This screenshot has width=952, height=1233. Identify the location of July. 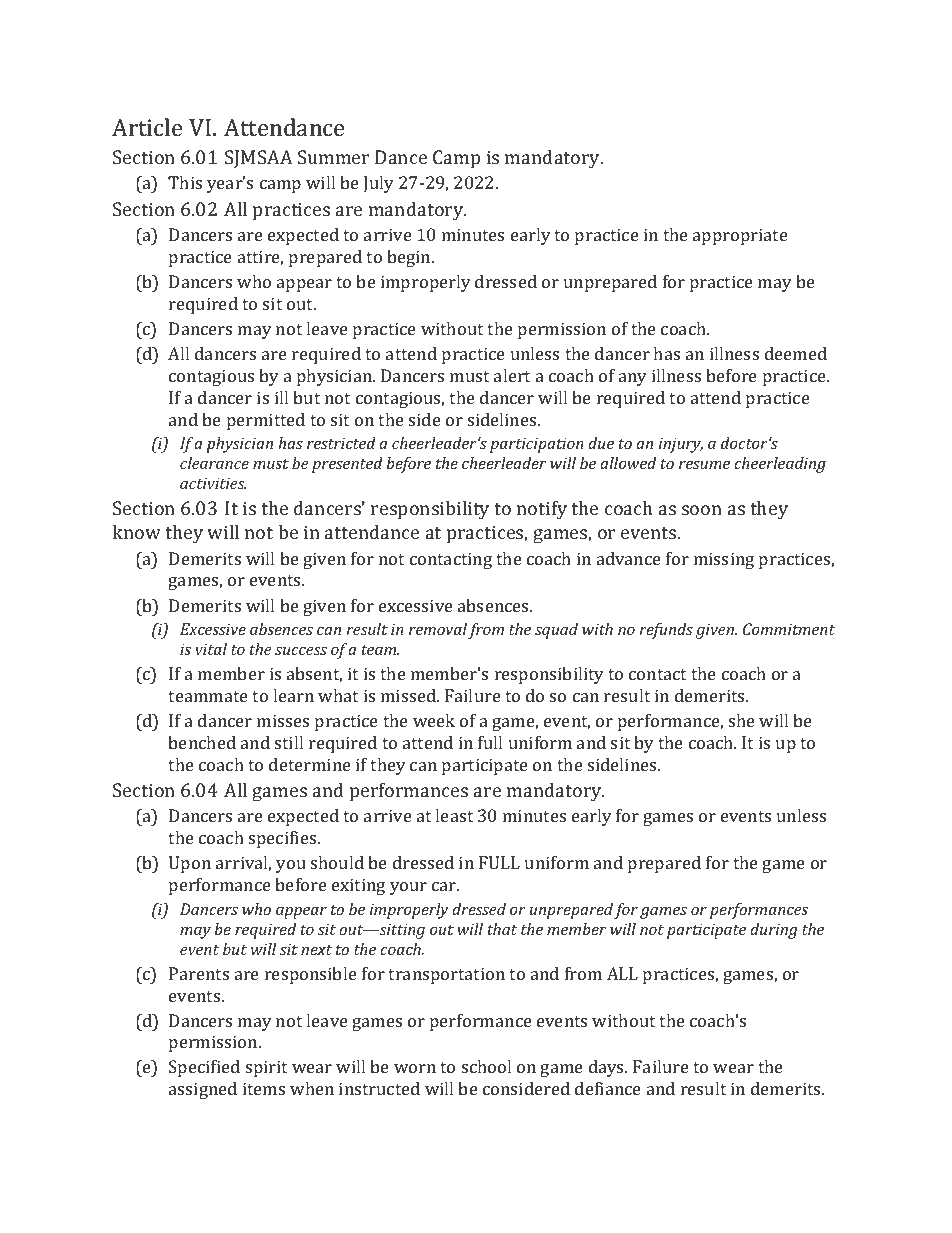
(378, 184).
